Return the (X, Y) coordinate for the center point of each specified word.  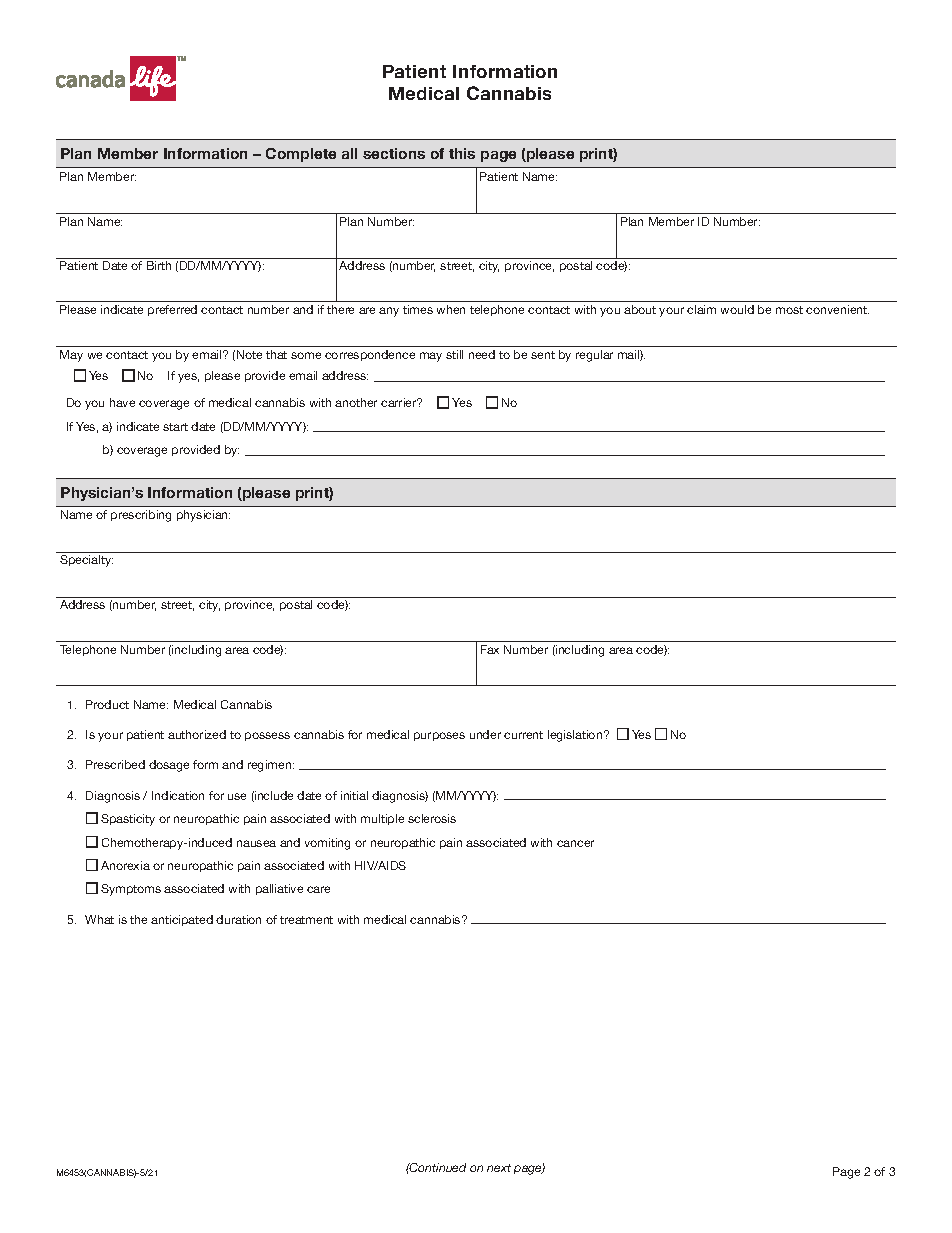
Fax (490, 649)
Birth (159, 265)
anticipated (182, 920)
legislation (576, 736)
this (462, 153)
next (499, 1168)
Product (107, 704)
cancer (575, 843)
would (737, 309)
